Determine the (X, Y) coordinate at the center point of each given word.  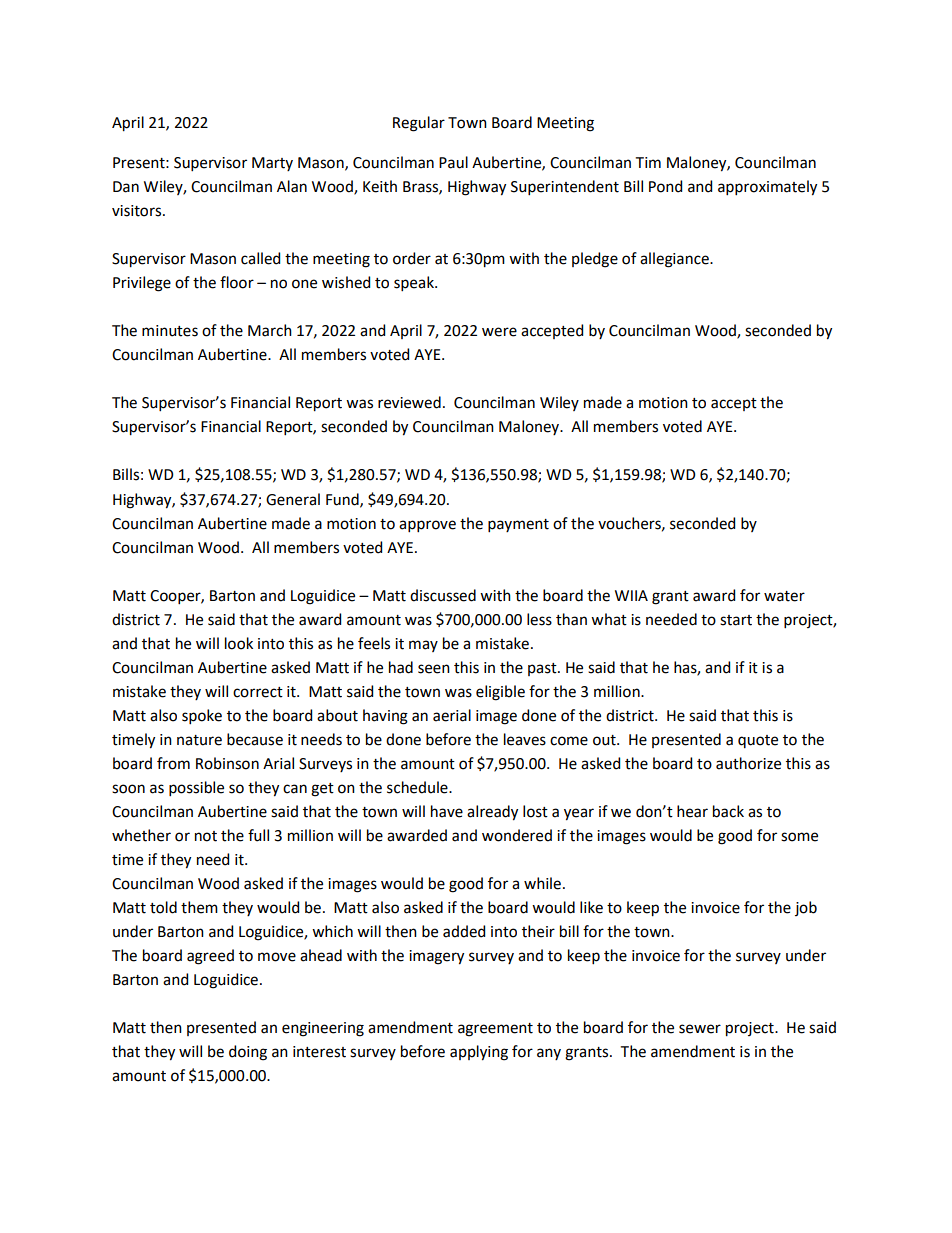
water (784, 596)
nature (199, 740)
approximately (767, 188)
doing (248, 1053)
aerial (452, 715)
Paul (453, 162)
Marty (272, 164)
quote (758, 741)
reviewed (409, 402)
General (293, 499)
